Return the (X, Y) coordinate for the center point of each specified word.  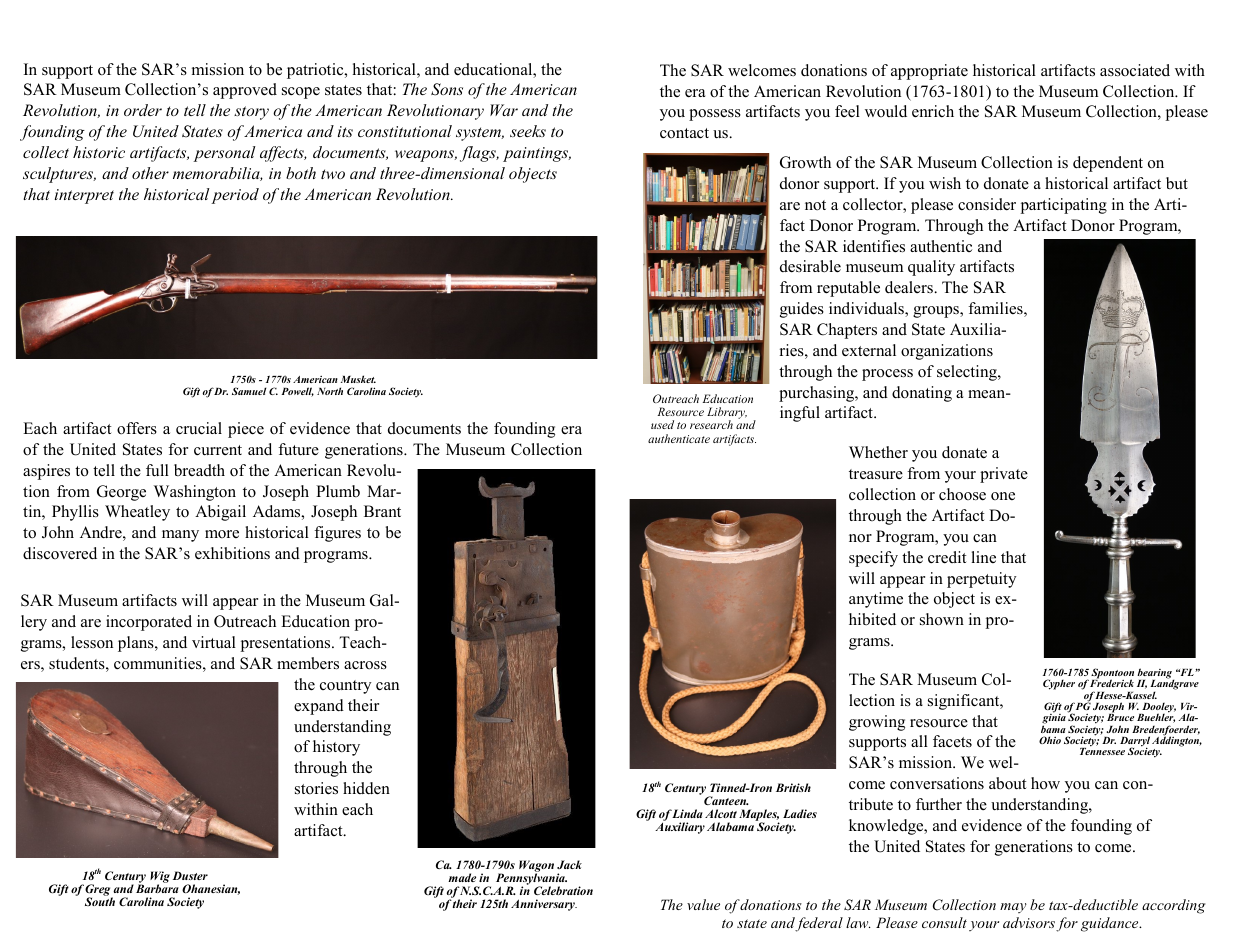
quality (931, 268)
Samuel (249, 391)
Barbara (157, 887)
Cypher (1059, 684)
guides (802, 310)
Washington (195, 493)
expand (319, 707)
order (143, 110)
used (662, 424)
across (365, 665)
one (1003, 496)
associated (1135, 70)
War (504, 110)
